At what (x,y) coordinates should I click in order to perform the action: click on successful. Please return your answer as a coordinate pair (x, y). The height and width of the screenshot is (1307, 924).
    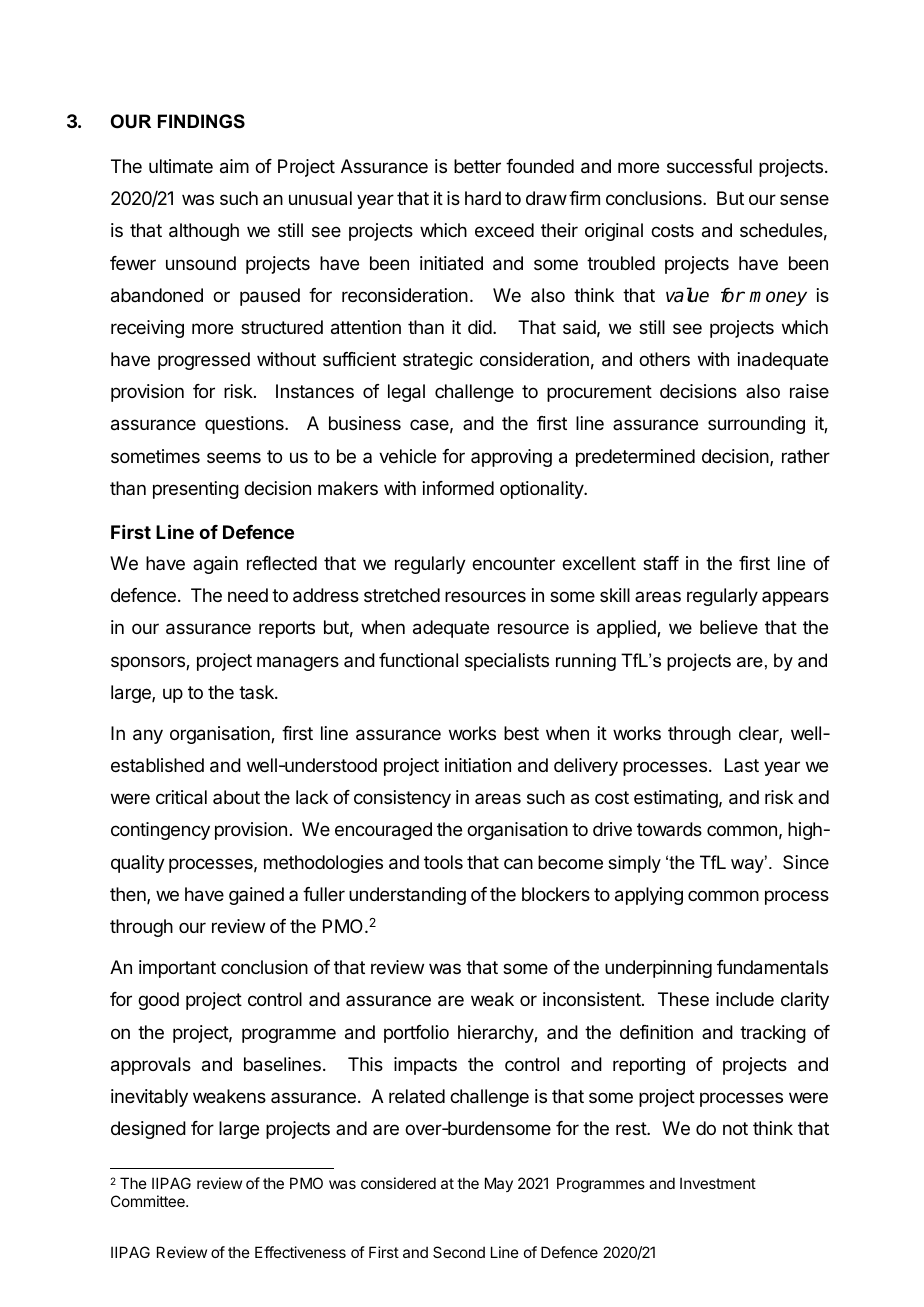
    Looking at the image, I should click on (709, 166).
